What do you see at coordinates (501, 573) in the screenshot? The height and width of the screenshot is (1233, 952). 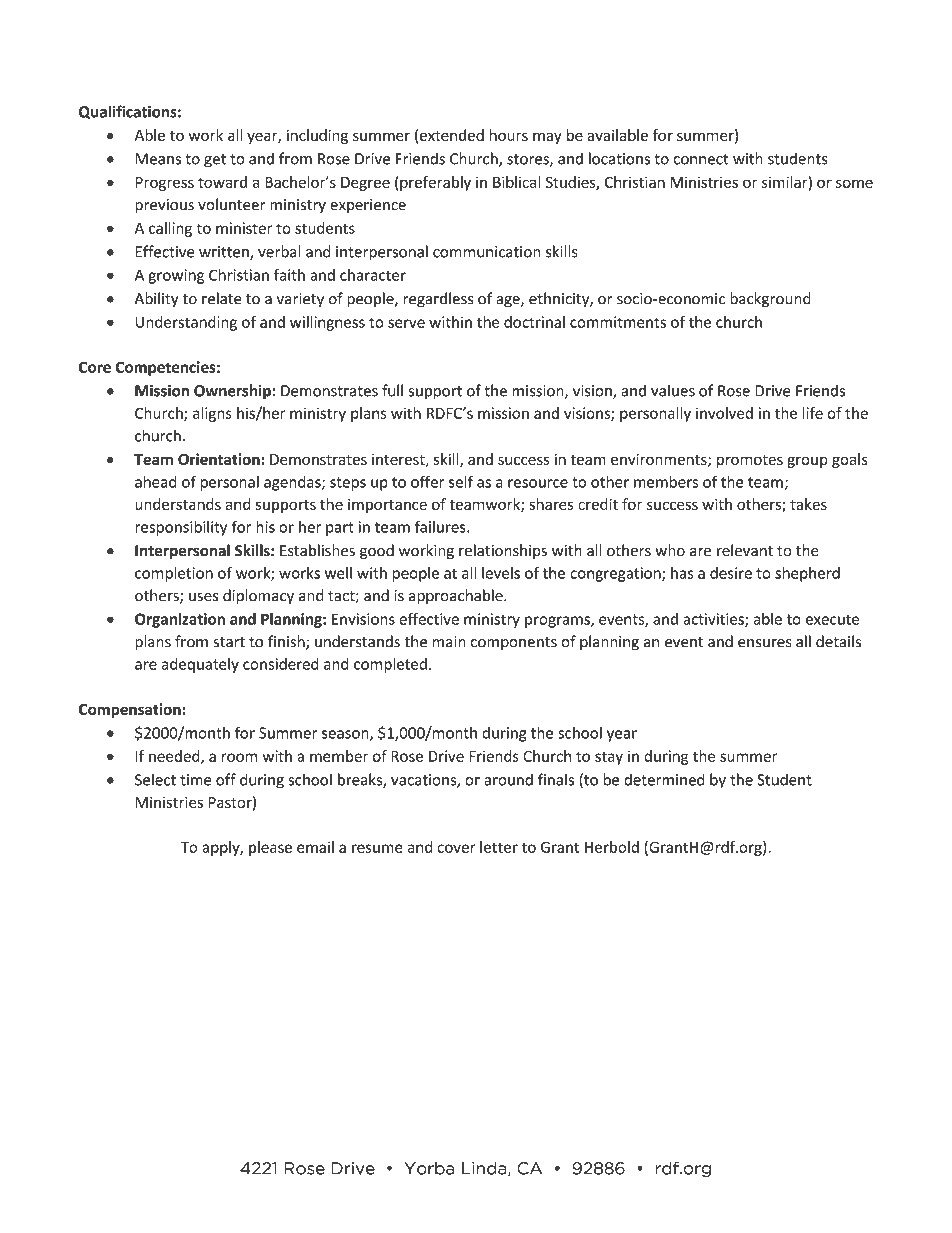 I see `levels` at bounding box center [501, 573].
